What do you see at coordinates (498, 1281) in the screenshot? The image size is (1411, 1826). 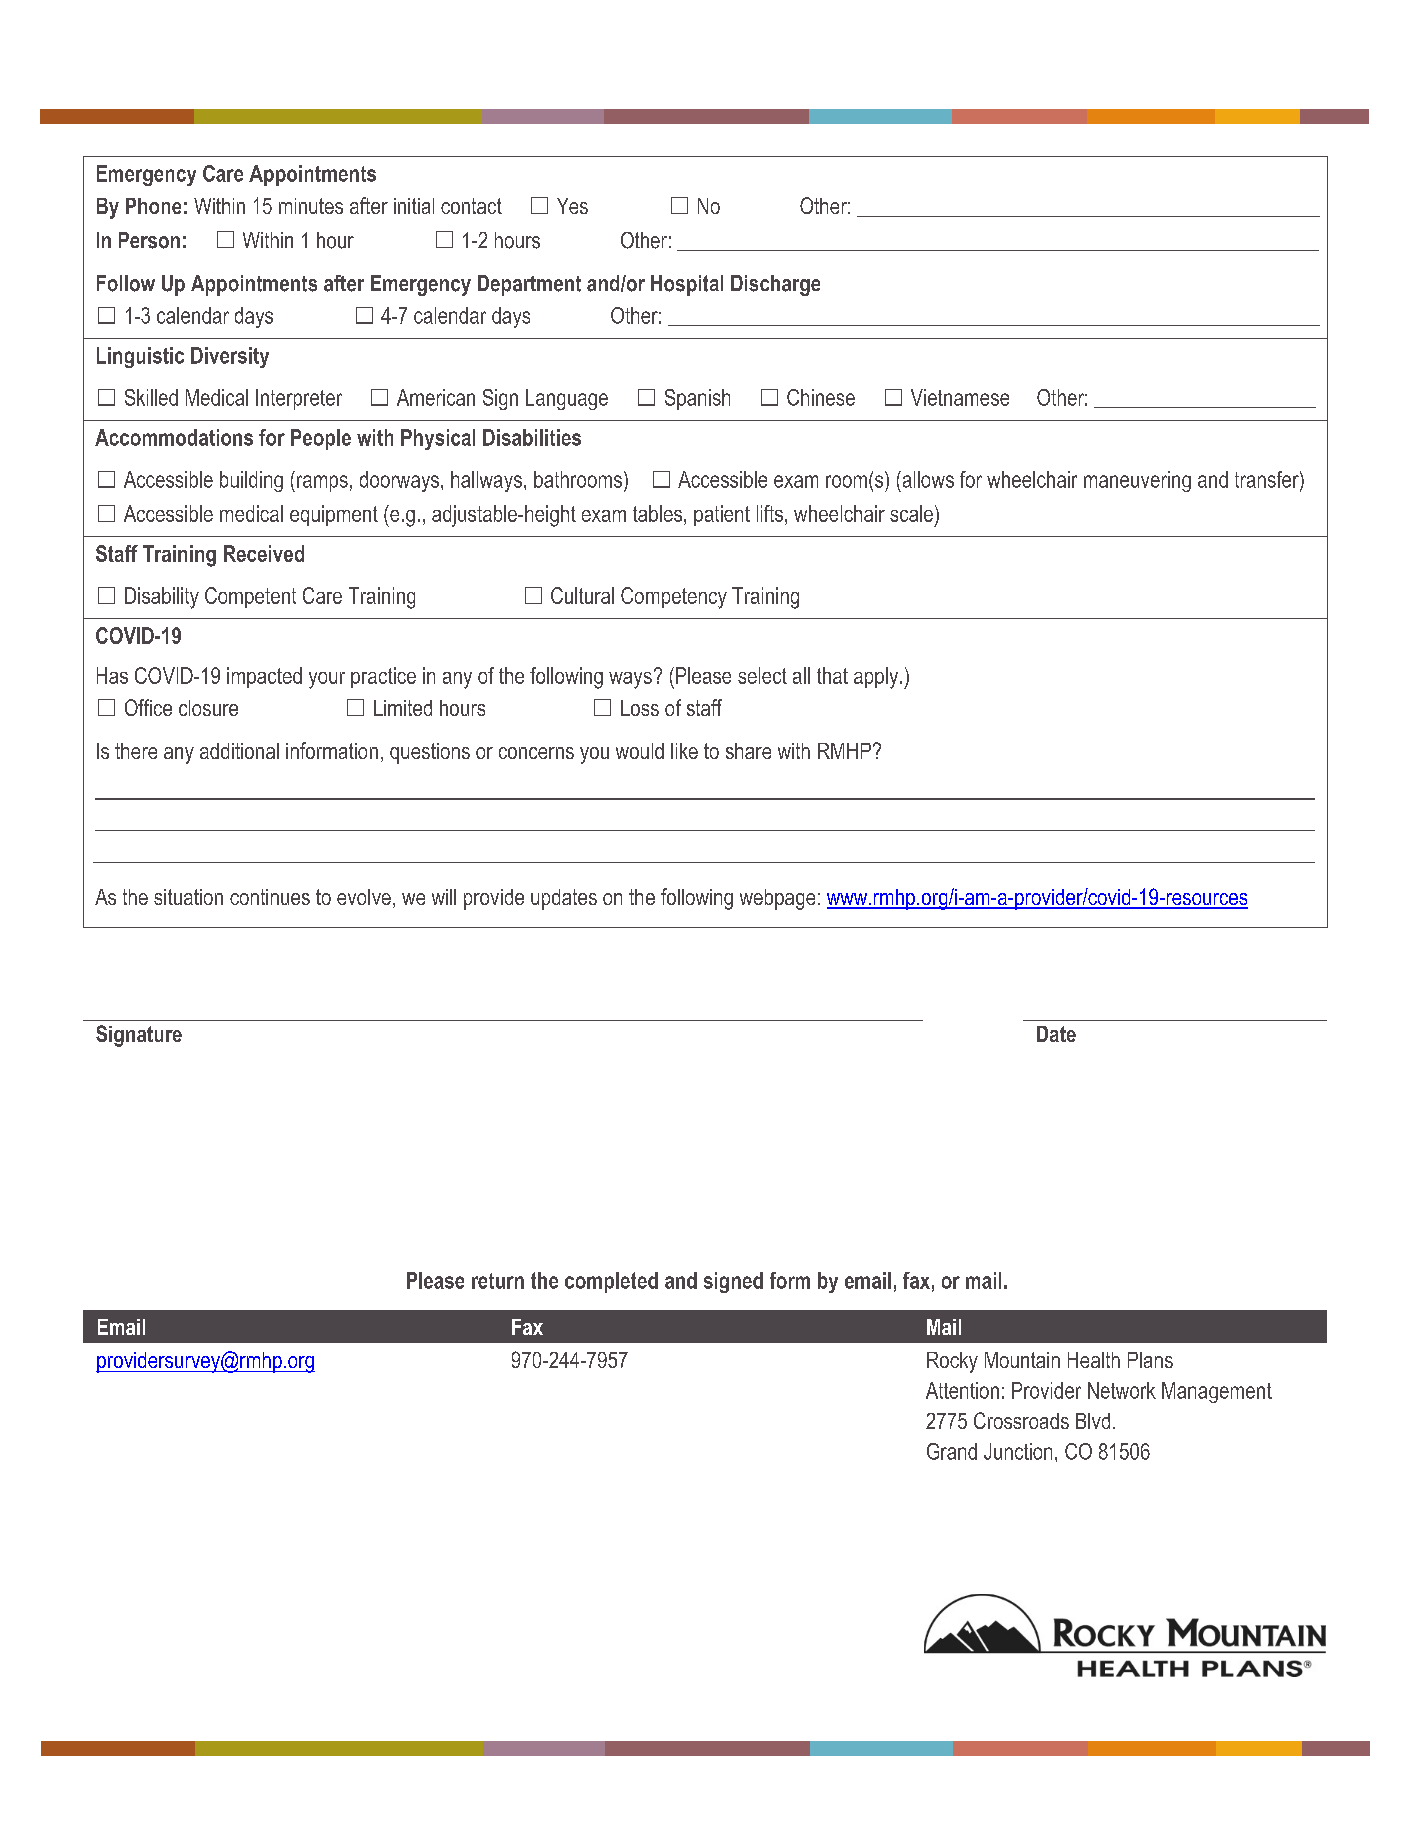 I see `return` at bounding box center [498, 1281].
